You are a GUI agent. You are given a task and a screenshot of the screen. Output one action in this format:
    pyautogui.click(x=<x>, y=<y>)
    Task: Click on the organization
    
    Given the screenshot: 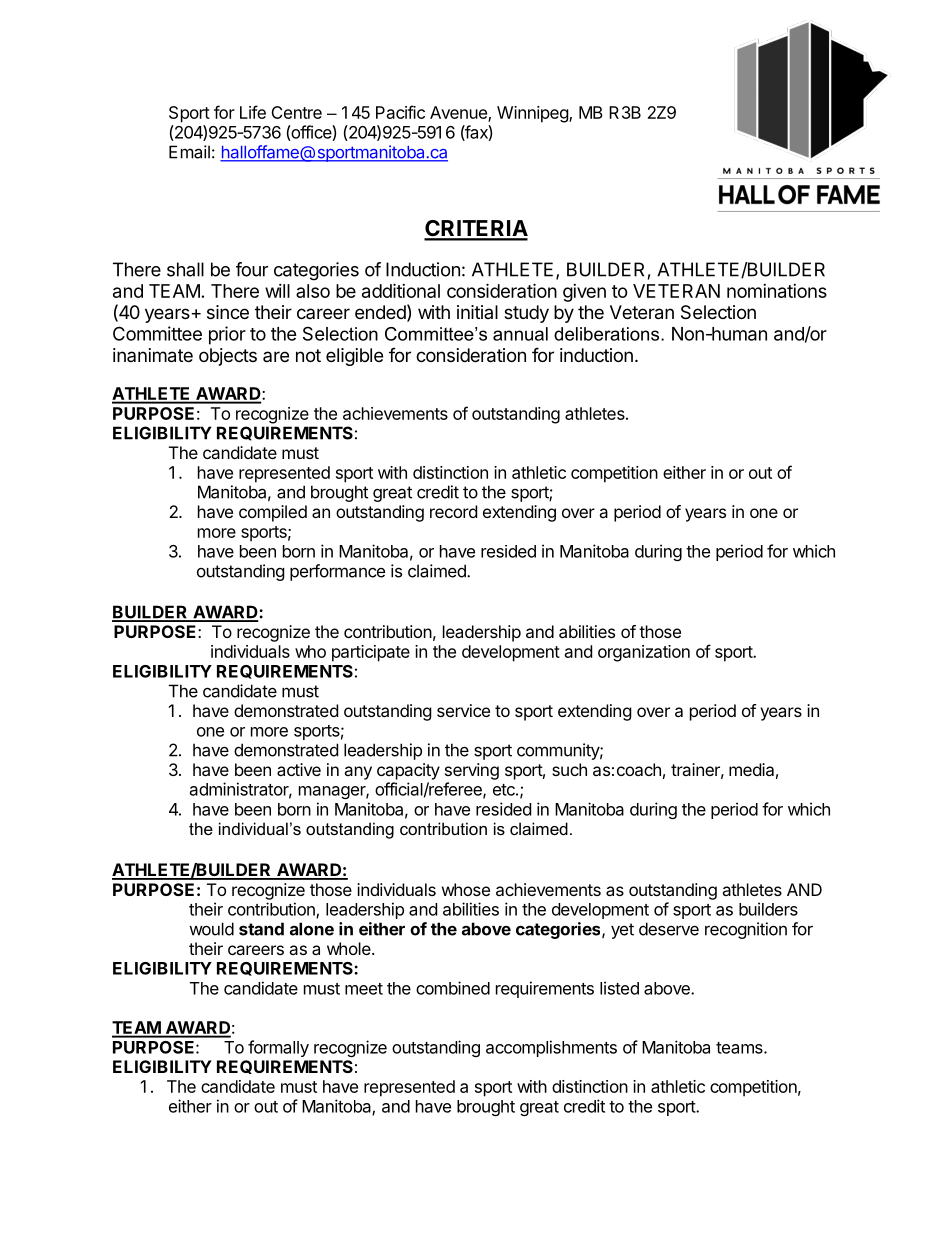 What is the action you would take?
    pyautogui.click(x=644, y=653)
